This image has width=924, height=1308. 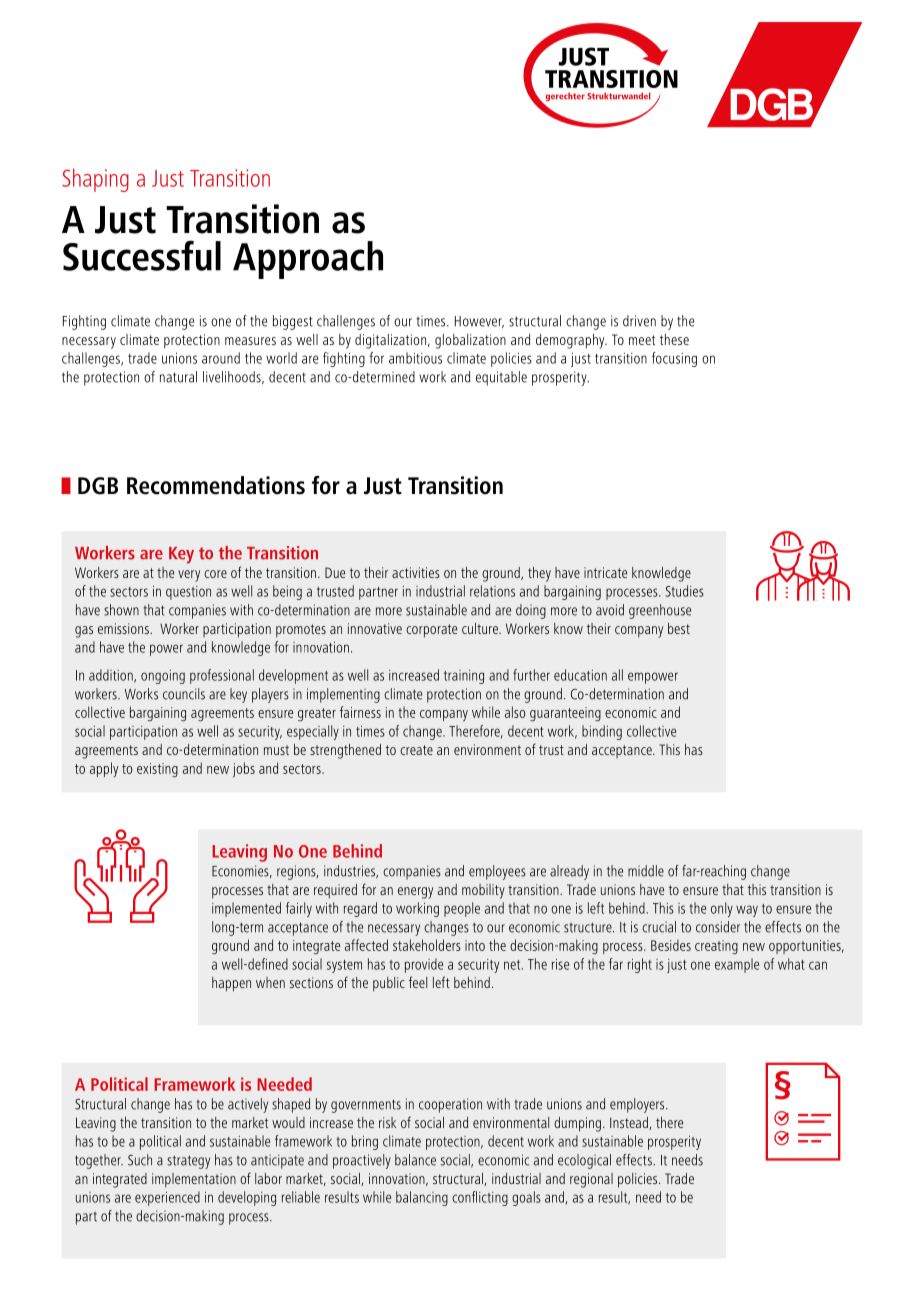 I want to click on Studies, so click(x=684, y=591).
